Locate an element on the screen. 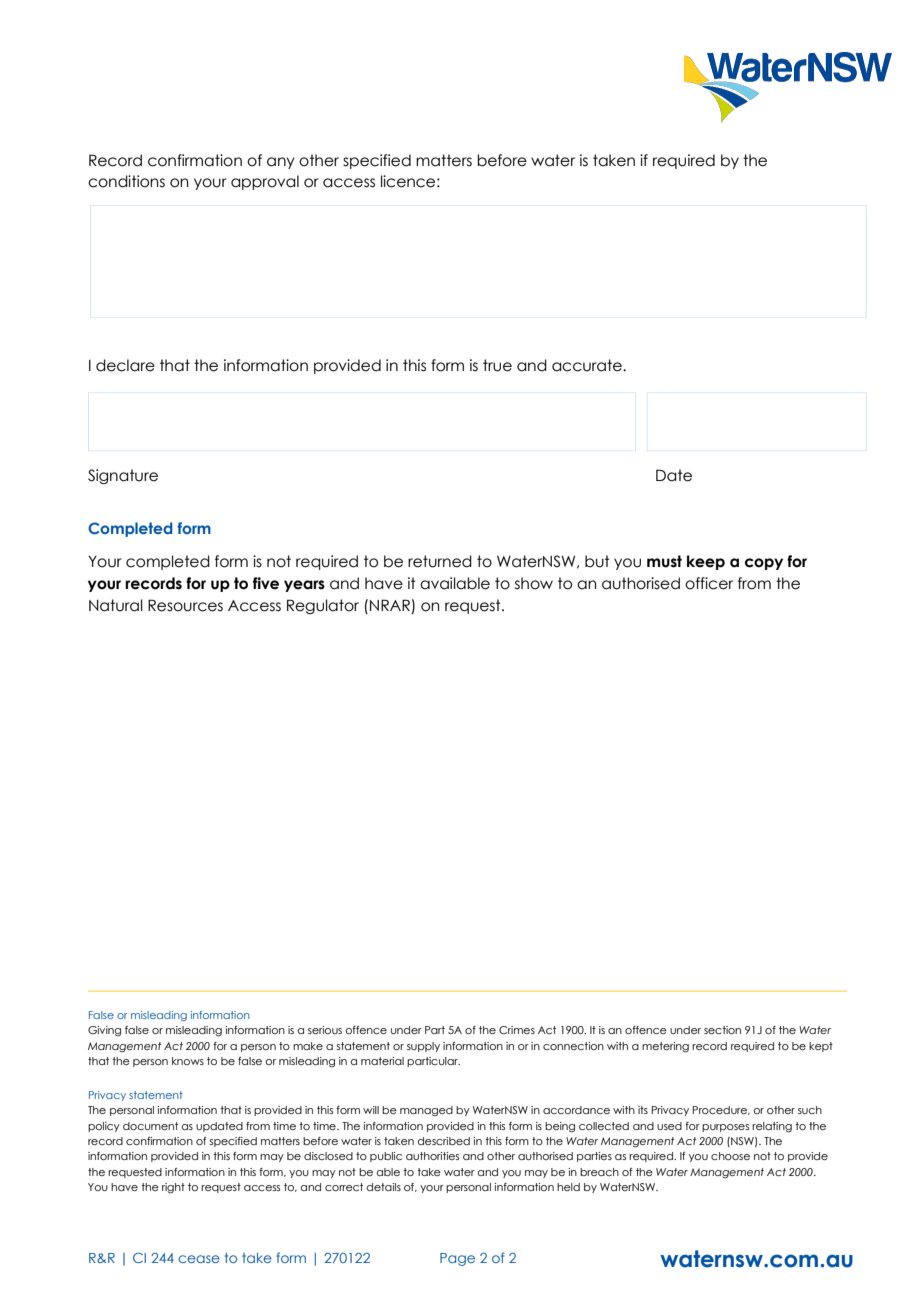 The width and height of the screenshot is (924, 1308). cease is located at coordinates (199, 1259).
